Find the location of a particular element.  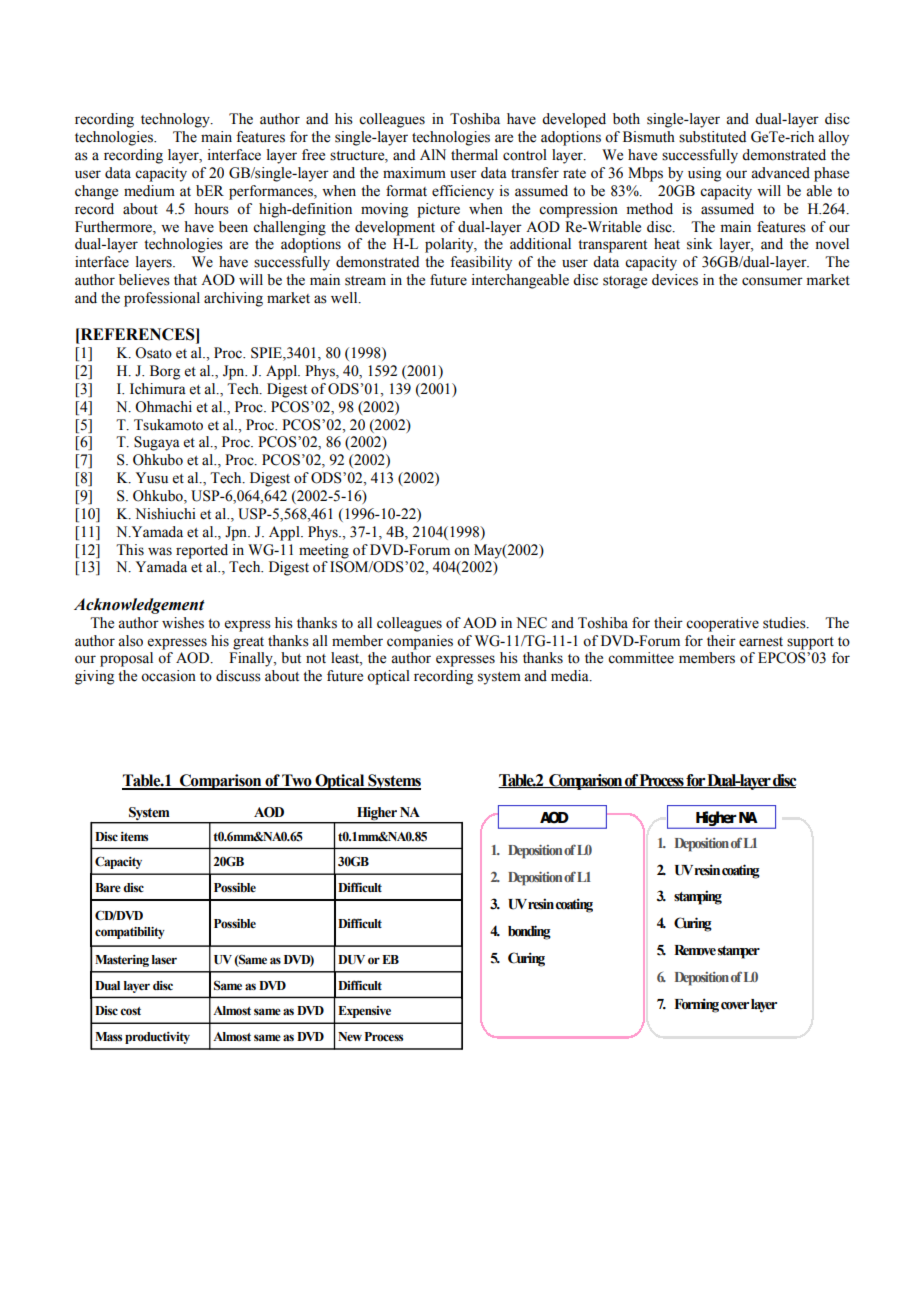

thermal is located at coordinates (474, 155).
